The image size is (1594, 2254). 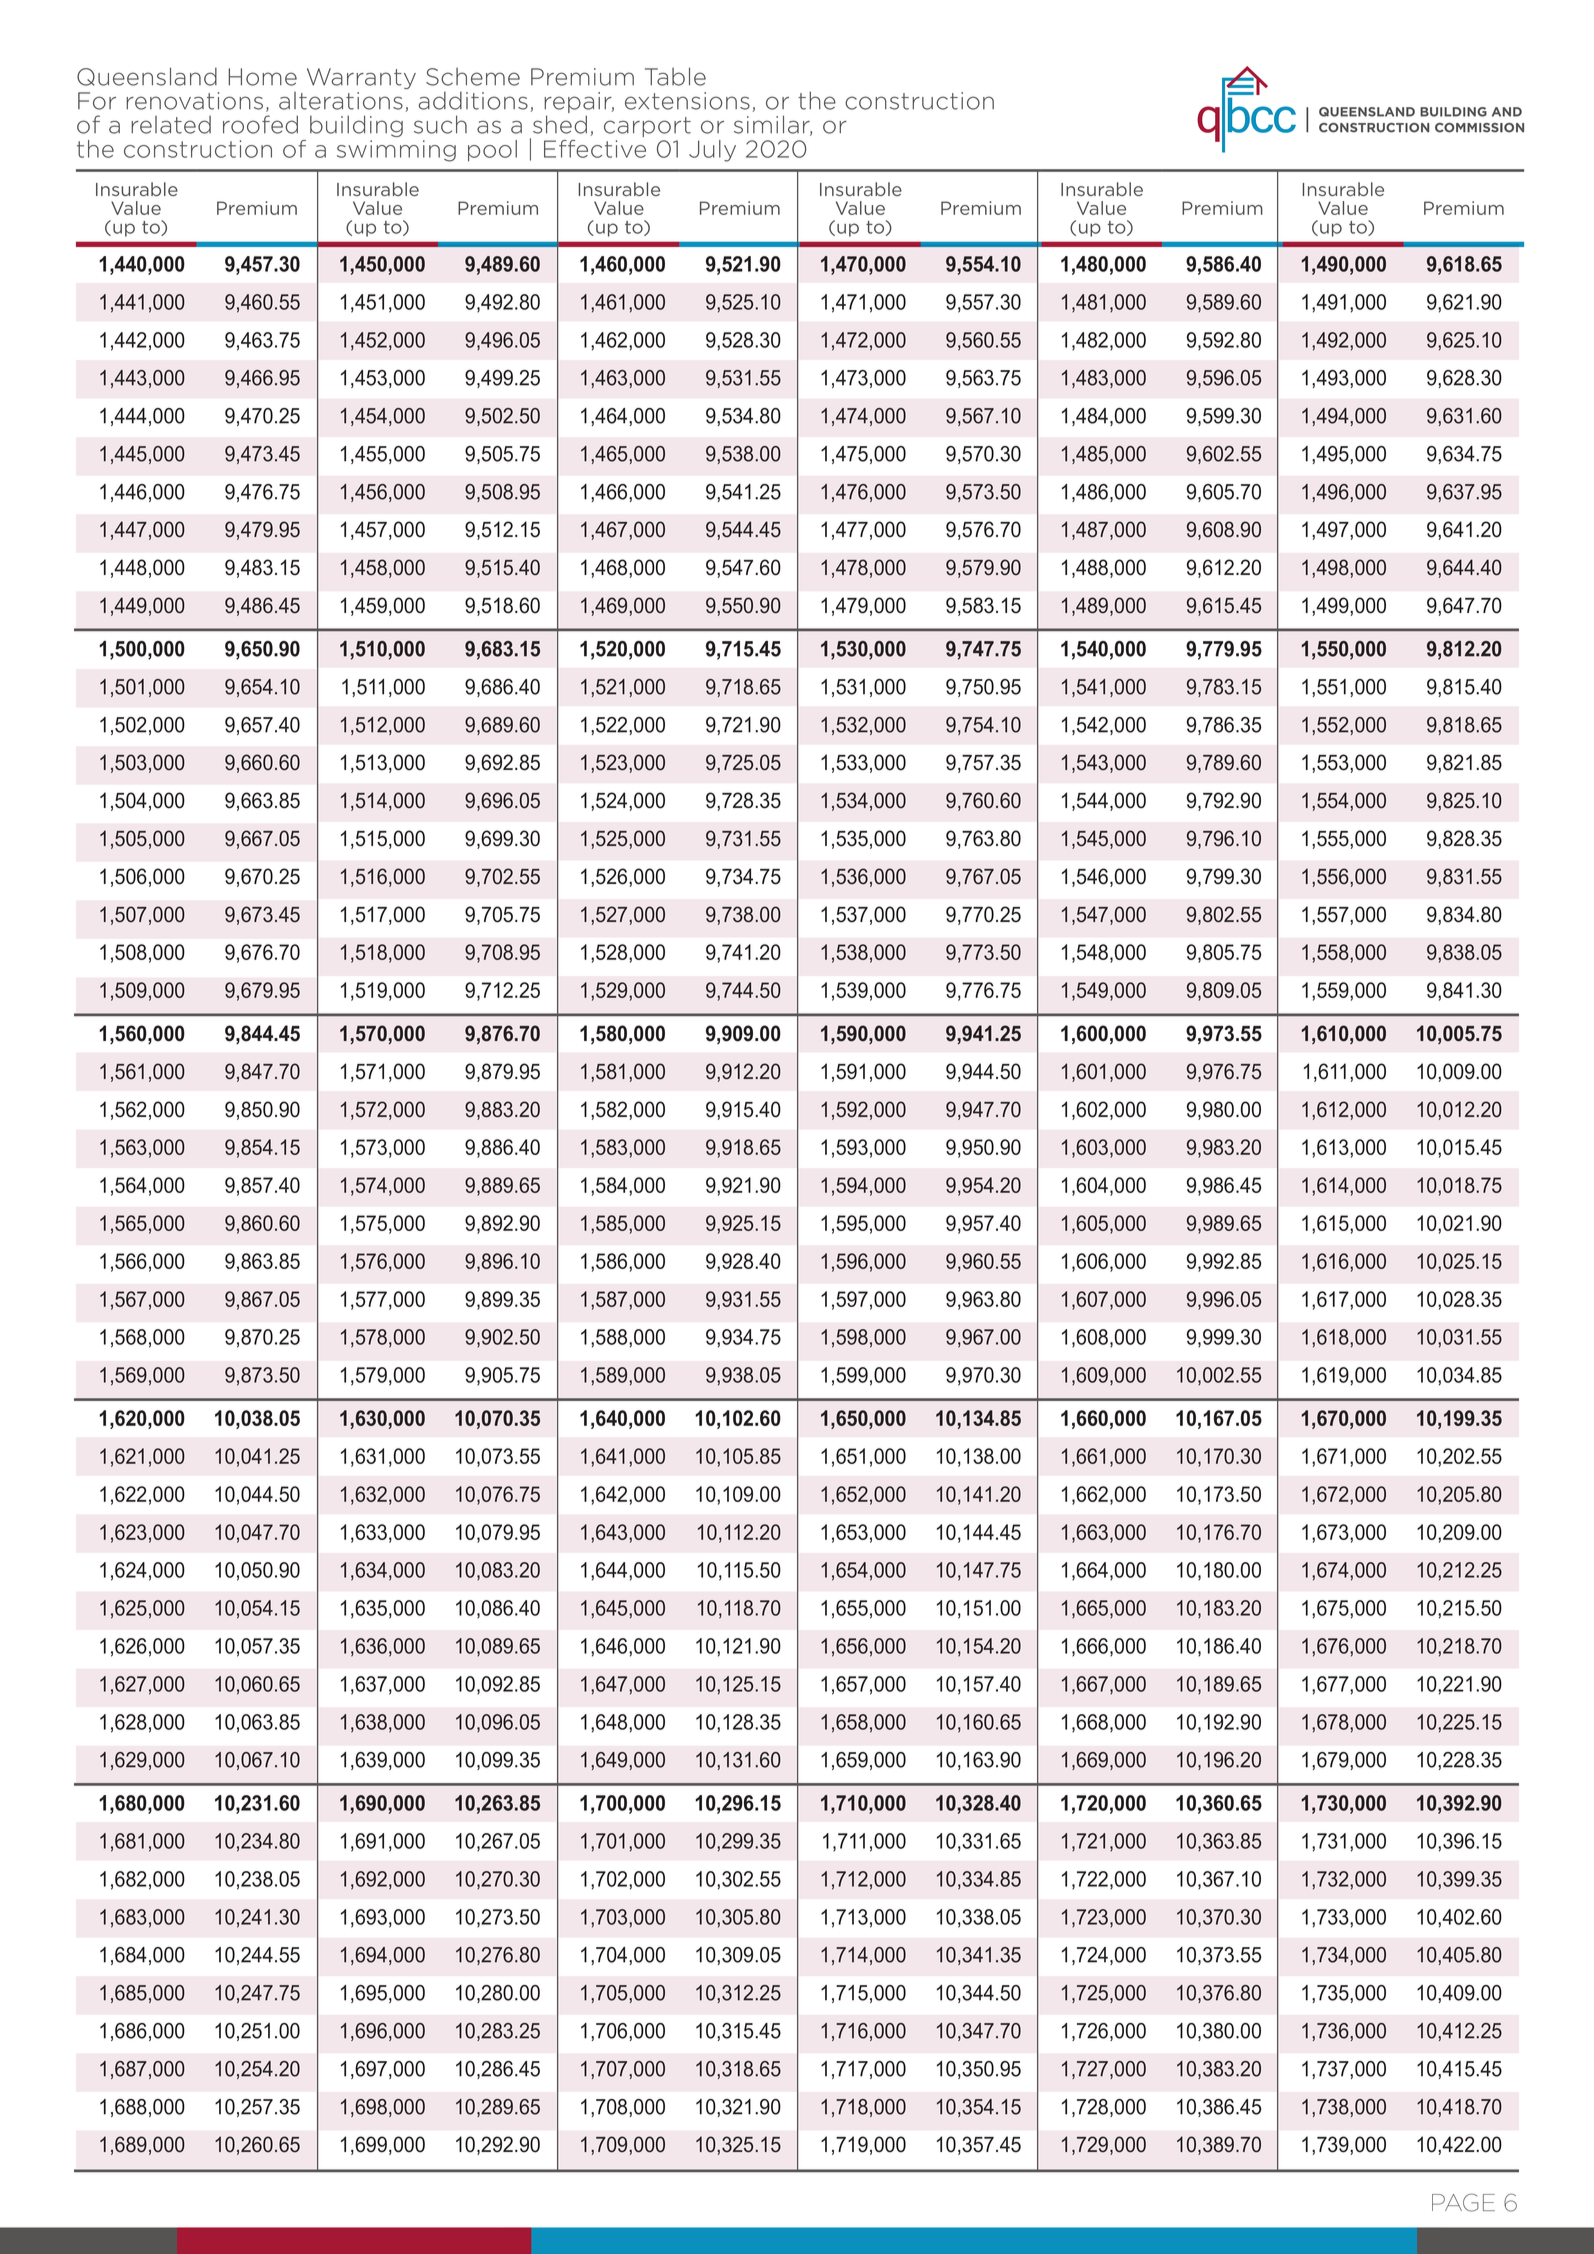 I want to click on July, so click(x=712, y=151).
